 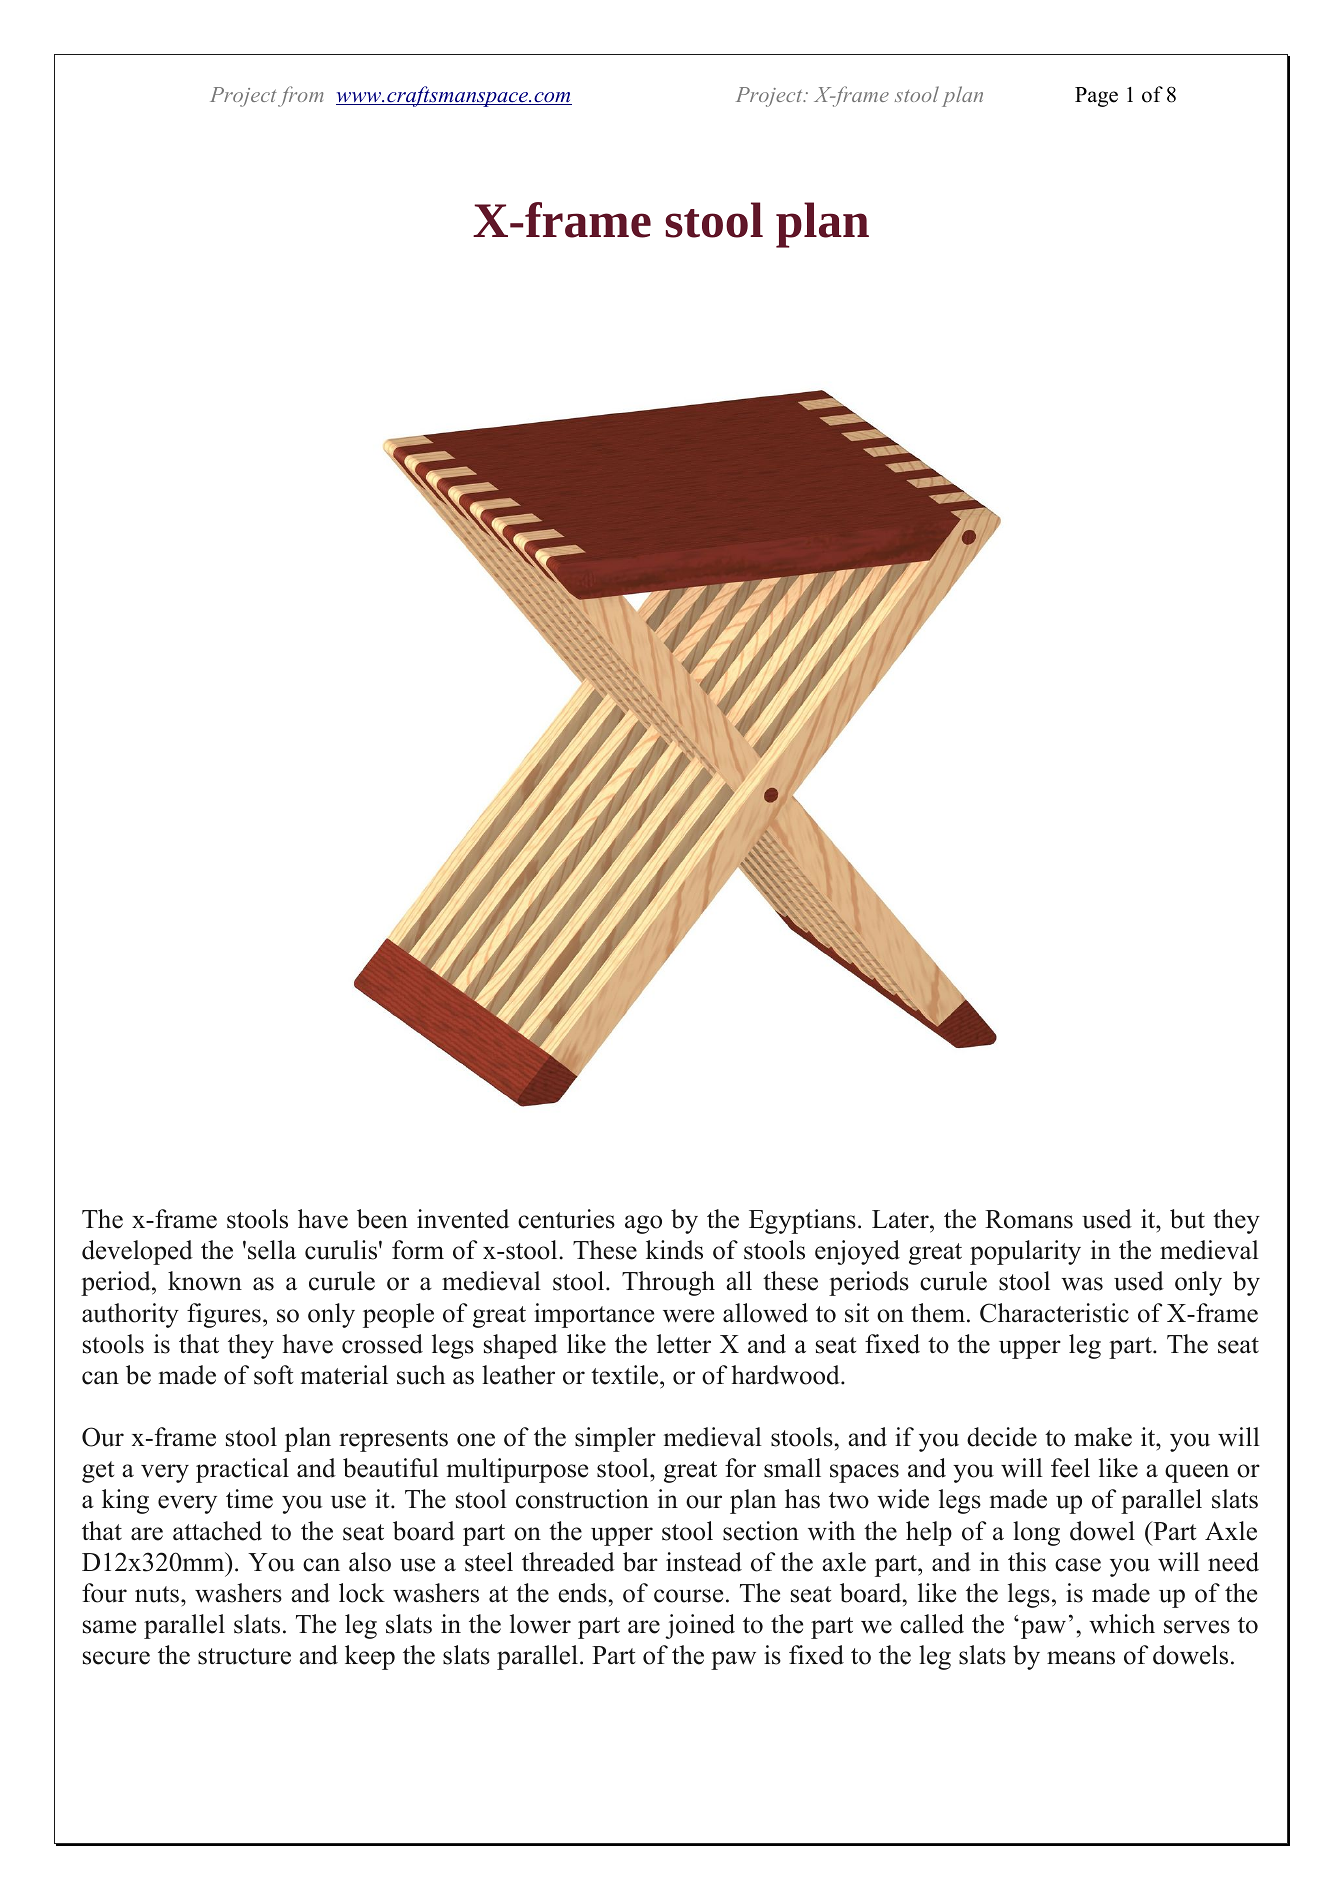 What do you see at coordinates (1096, 97) in the document?
I see `Page` at bounding box center [1096, 97].
